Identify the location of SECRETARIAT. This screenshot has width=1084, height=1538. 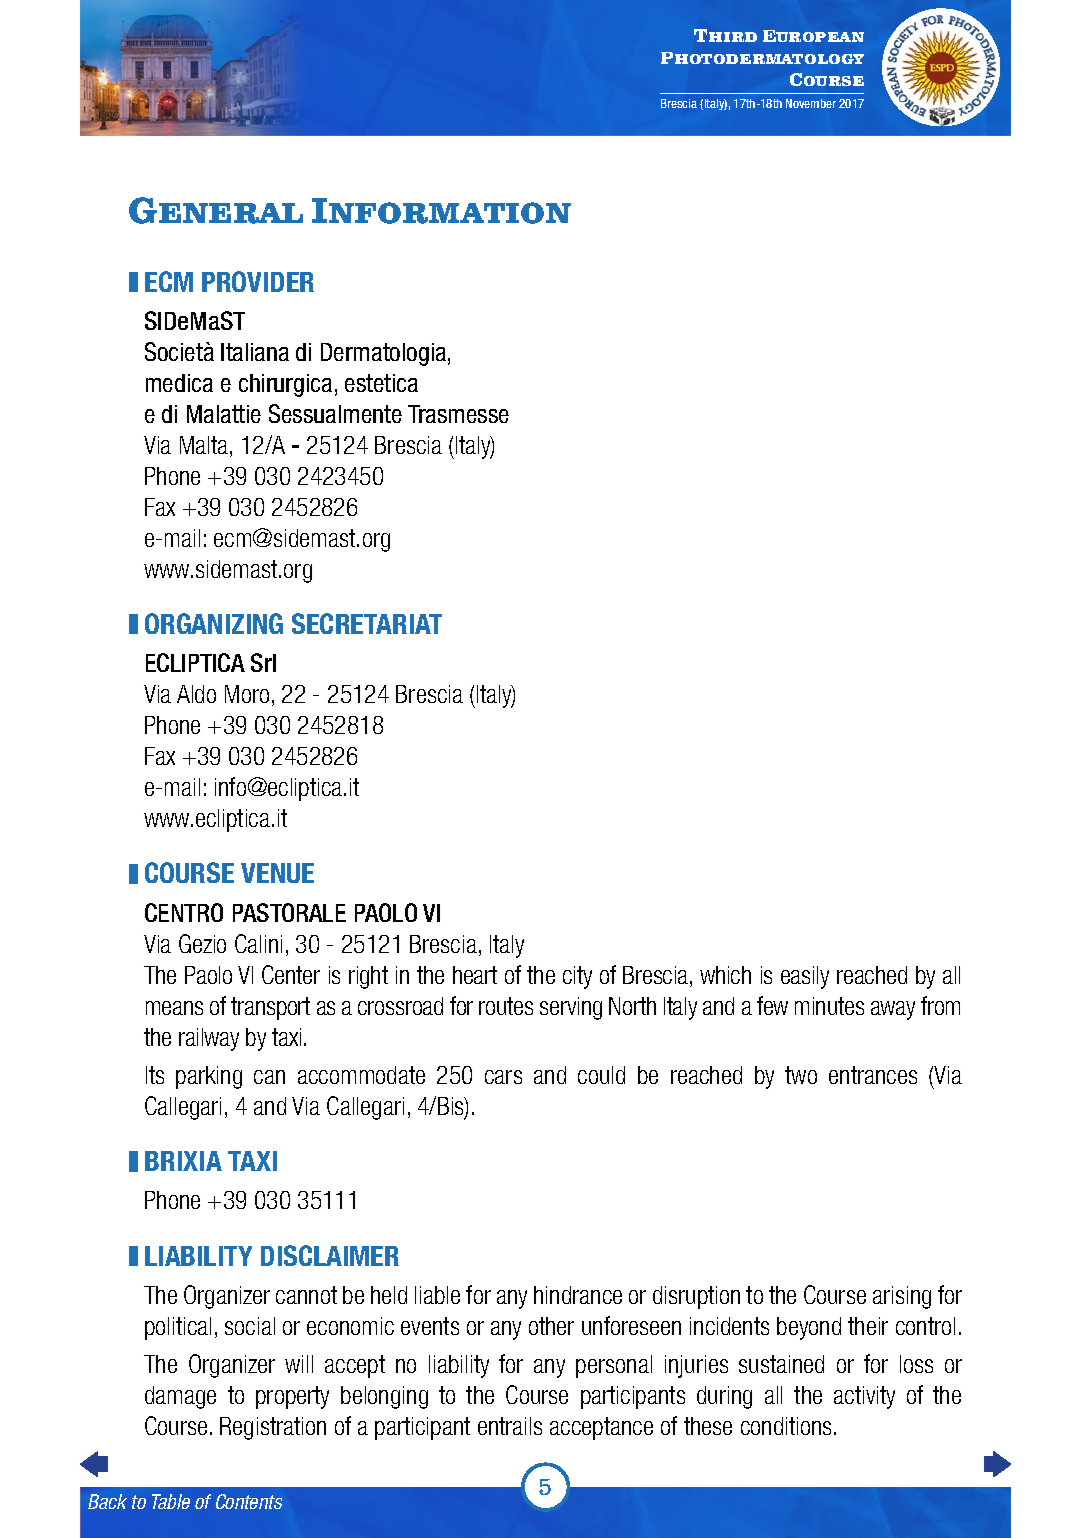
(367, 623).
